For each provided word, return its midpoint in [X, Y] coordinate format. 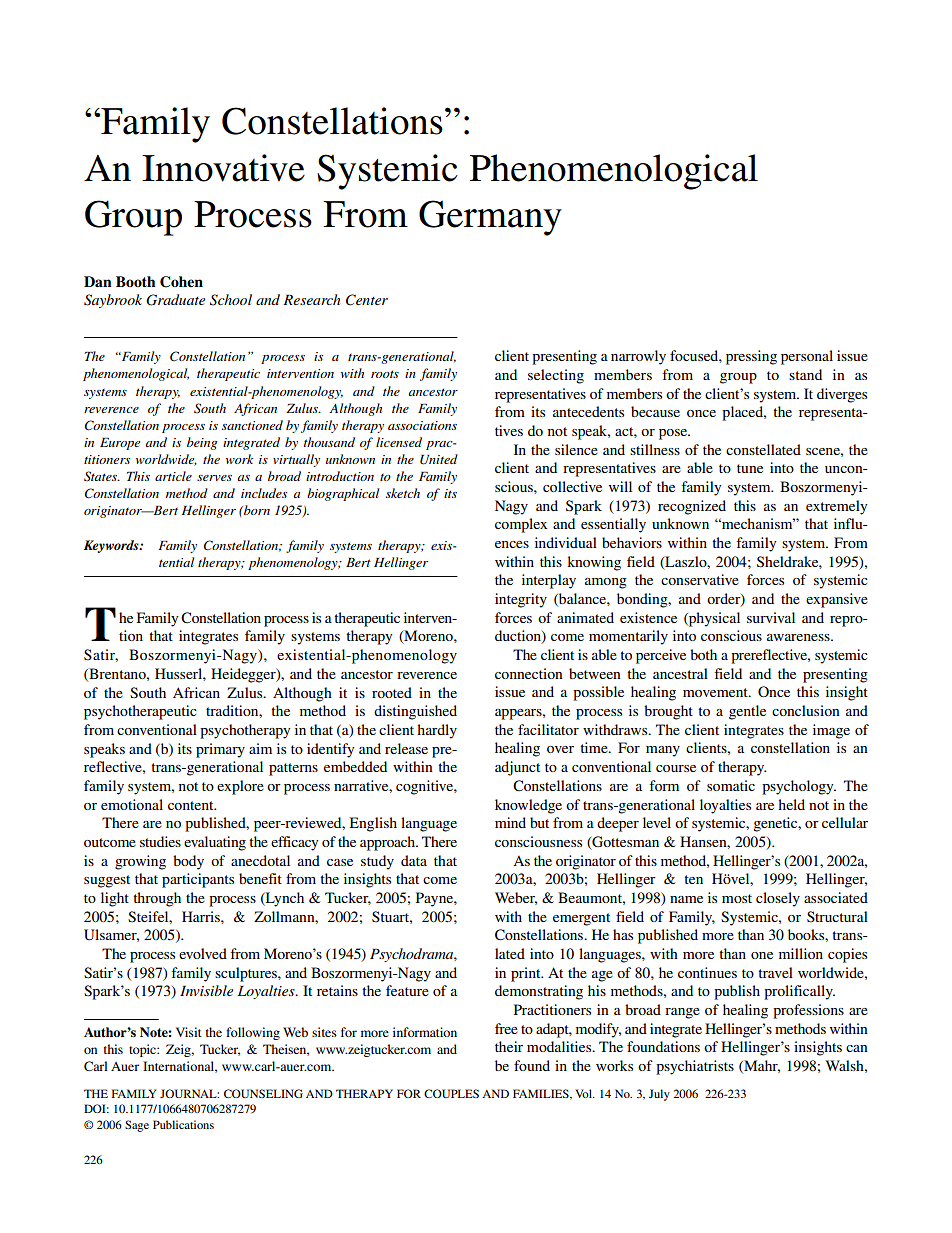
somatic [731, 785]
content [192, 805]
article [173, 476]
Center [367, 300]
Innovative [223, 168]
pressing [751, 357]
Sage [137, 1126]
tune [750, 468]
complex [521, 525]
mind [510, 822]
